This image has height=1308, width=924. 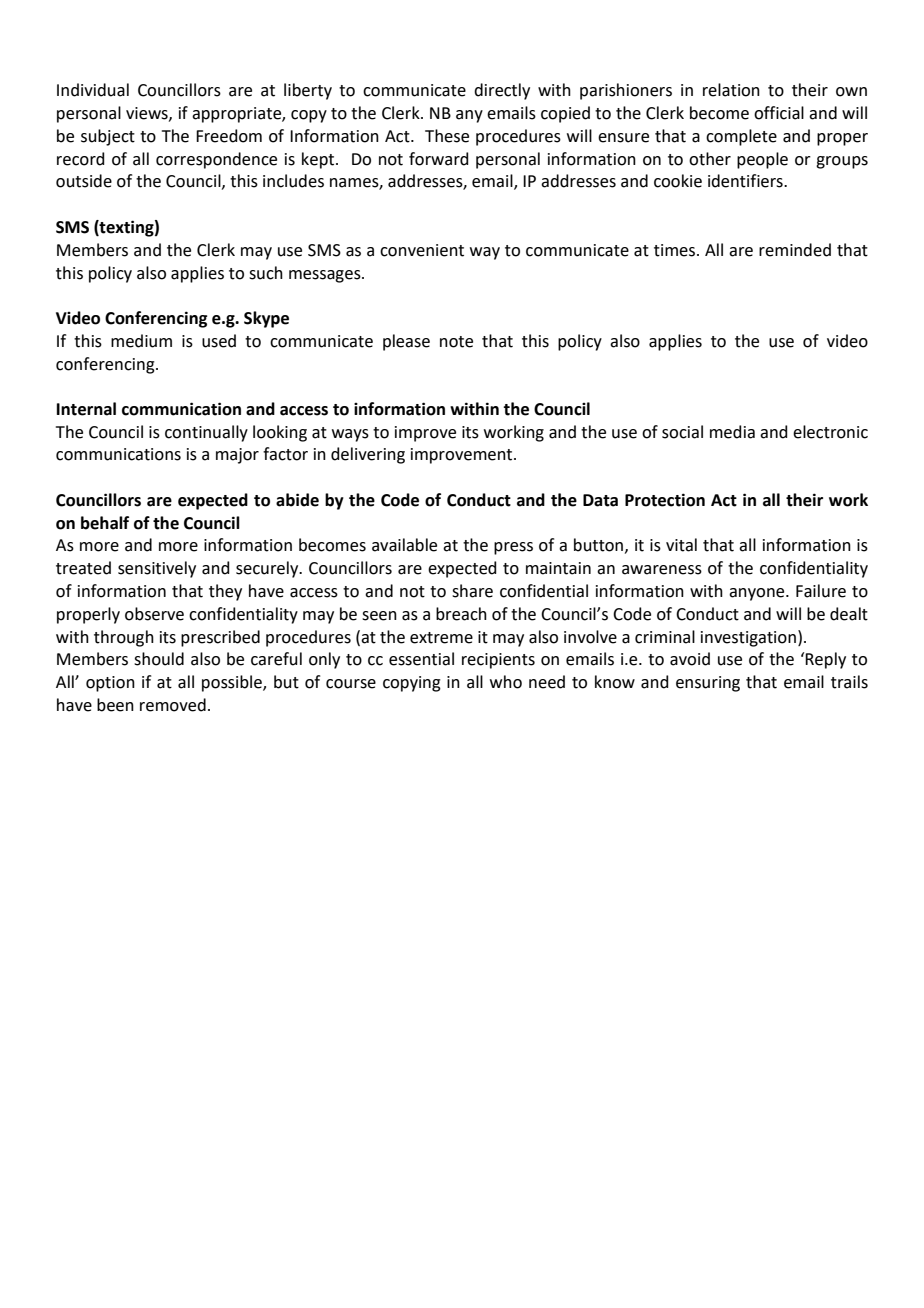 I want to click on convenient, so click(x=422, y=250).
